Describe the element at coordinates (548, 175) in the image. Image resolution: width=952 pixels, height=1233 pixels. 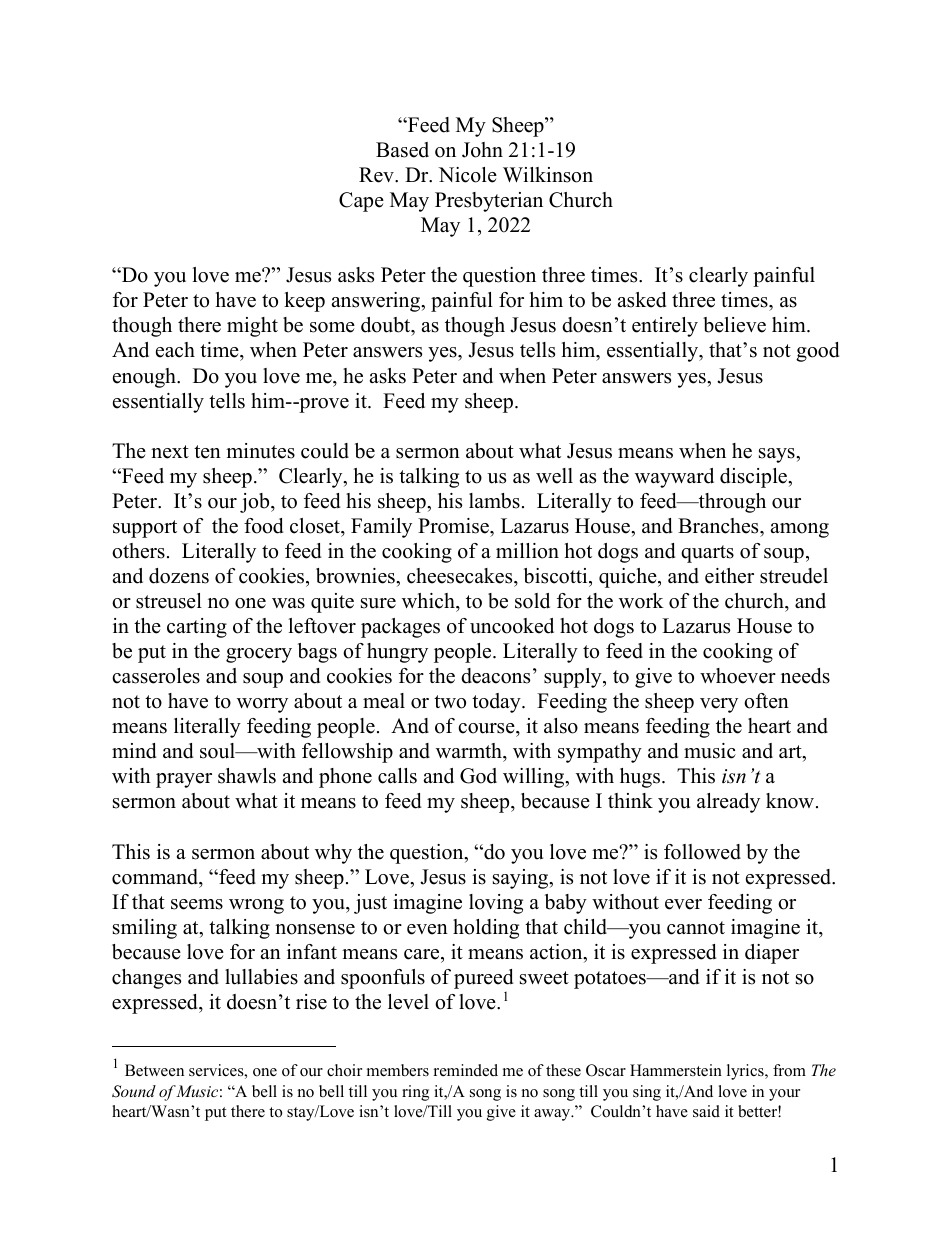
I see `Wilkinson` at that location.
